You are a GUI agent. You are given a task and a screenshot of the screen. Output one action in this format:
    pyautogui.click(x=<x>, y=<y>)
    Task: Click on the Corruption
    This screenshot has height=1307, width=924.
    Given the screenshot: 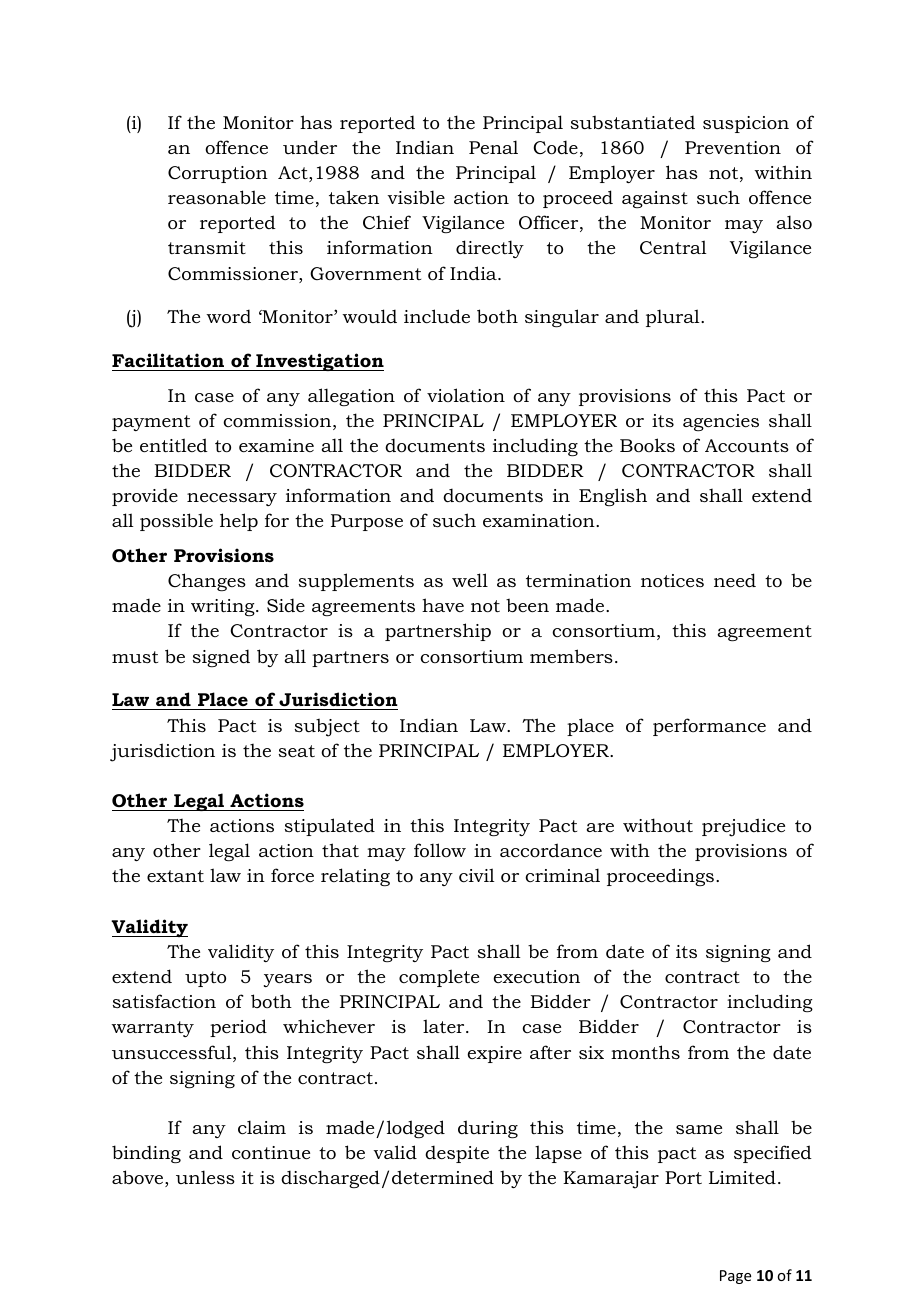 What is the action you would take?
    pyautogui.click(x=218, y=174)
